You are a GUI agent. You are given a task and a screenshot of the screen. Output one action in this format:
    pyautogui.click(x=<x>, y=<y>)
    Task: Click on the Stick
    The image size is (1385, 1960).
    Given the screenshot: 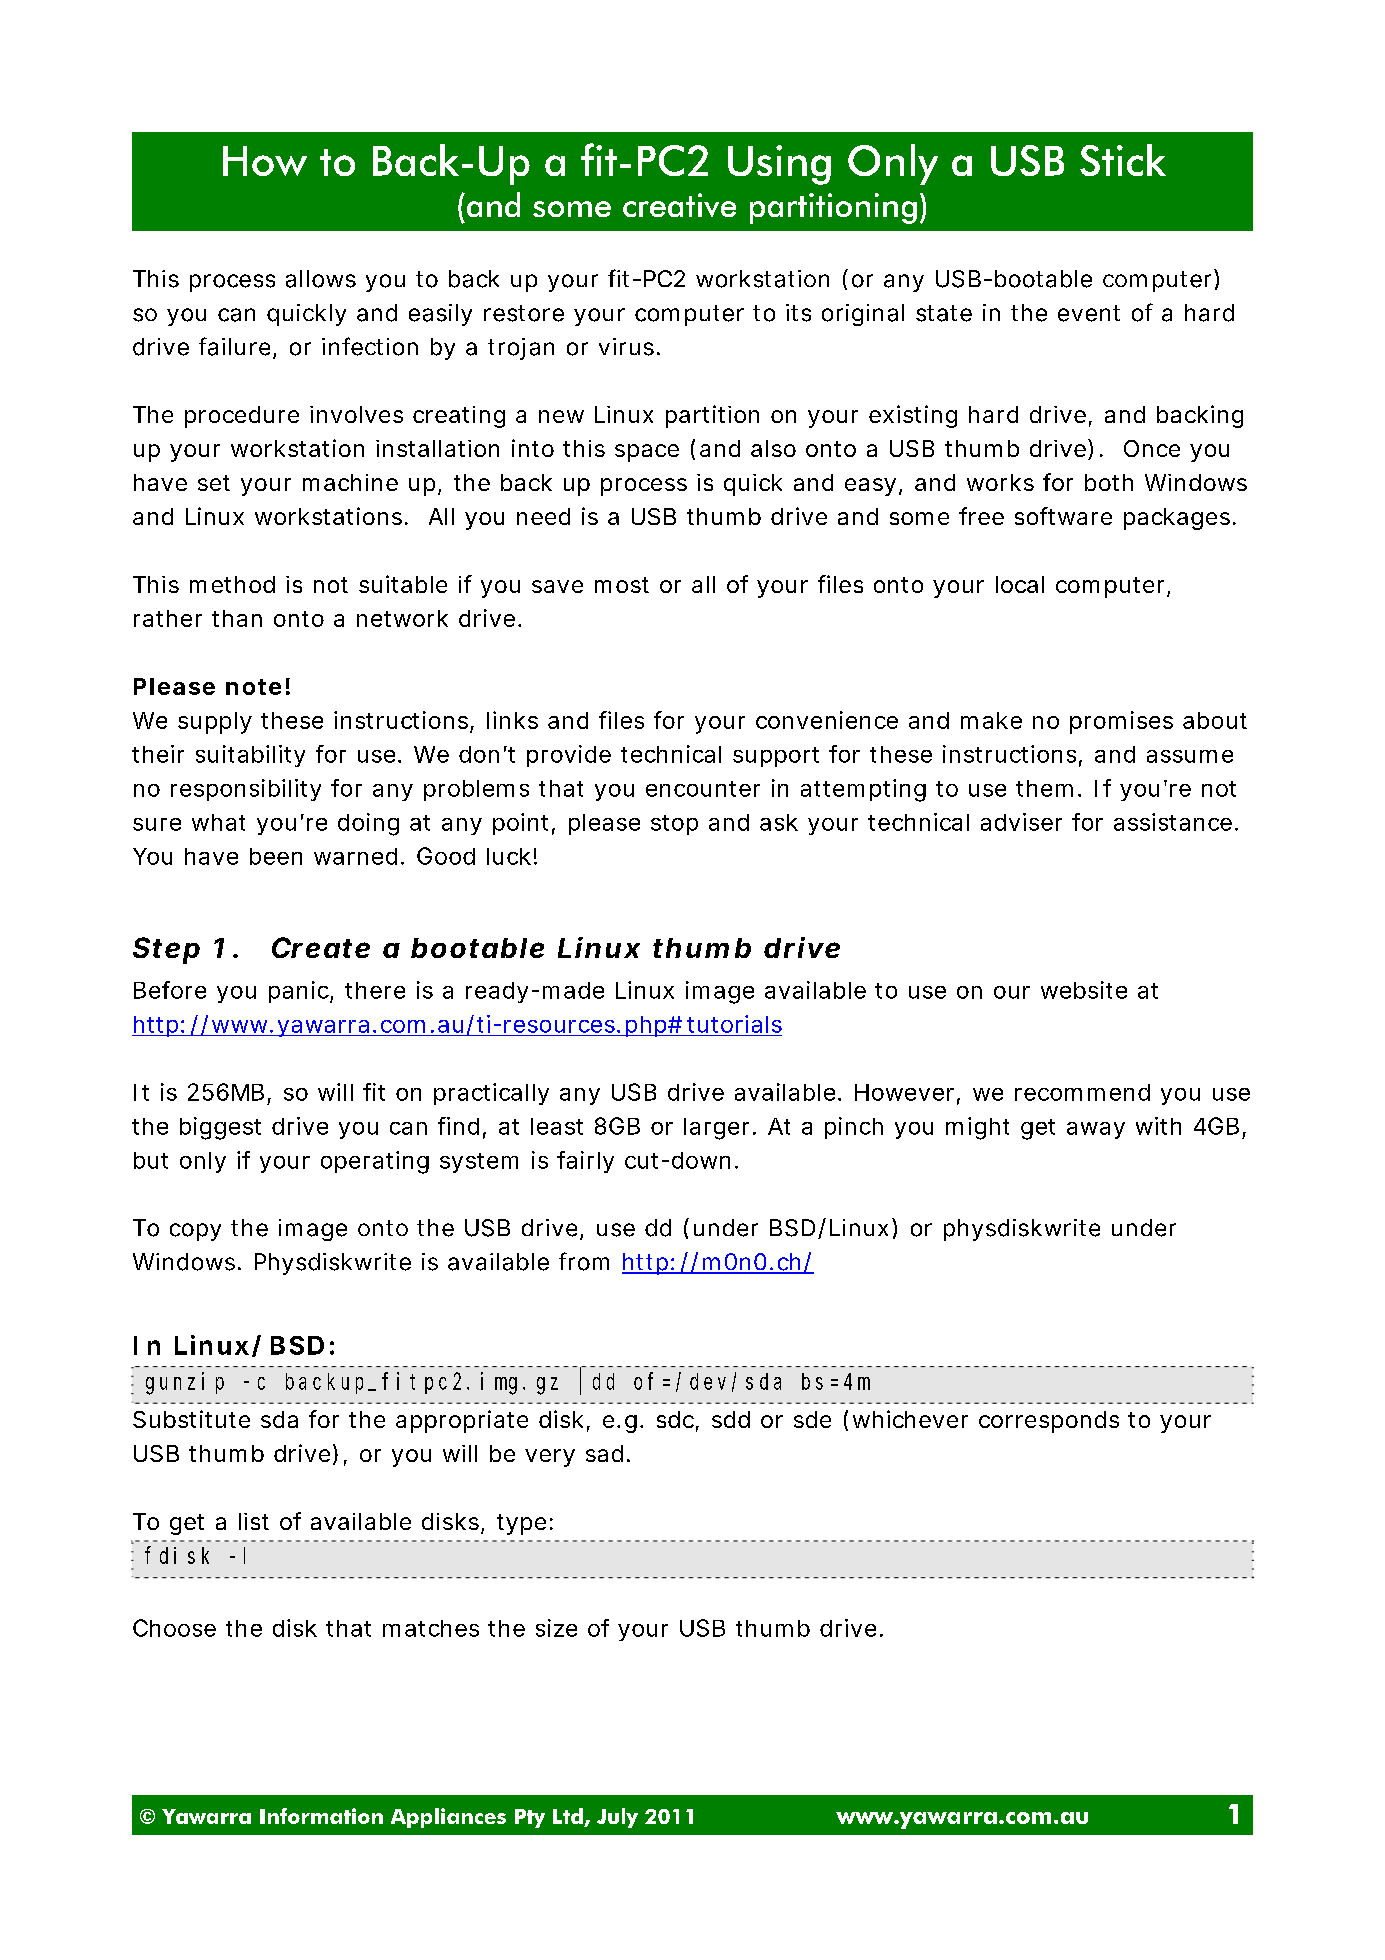 What is the action you would take?
    pyautogui.click(x=1123, y=160)
